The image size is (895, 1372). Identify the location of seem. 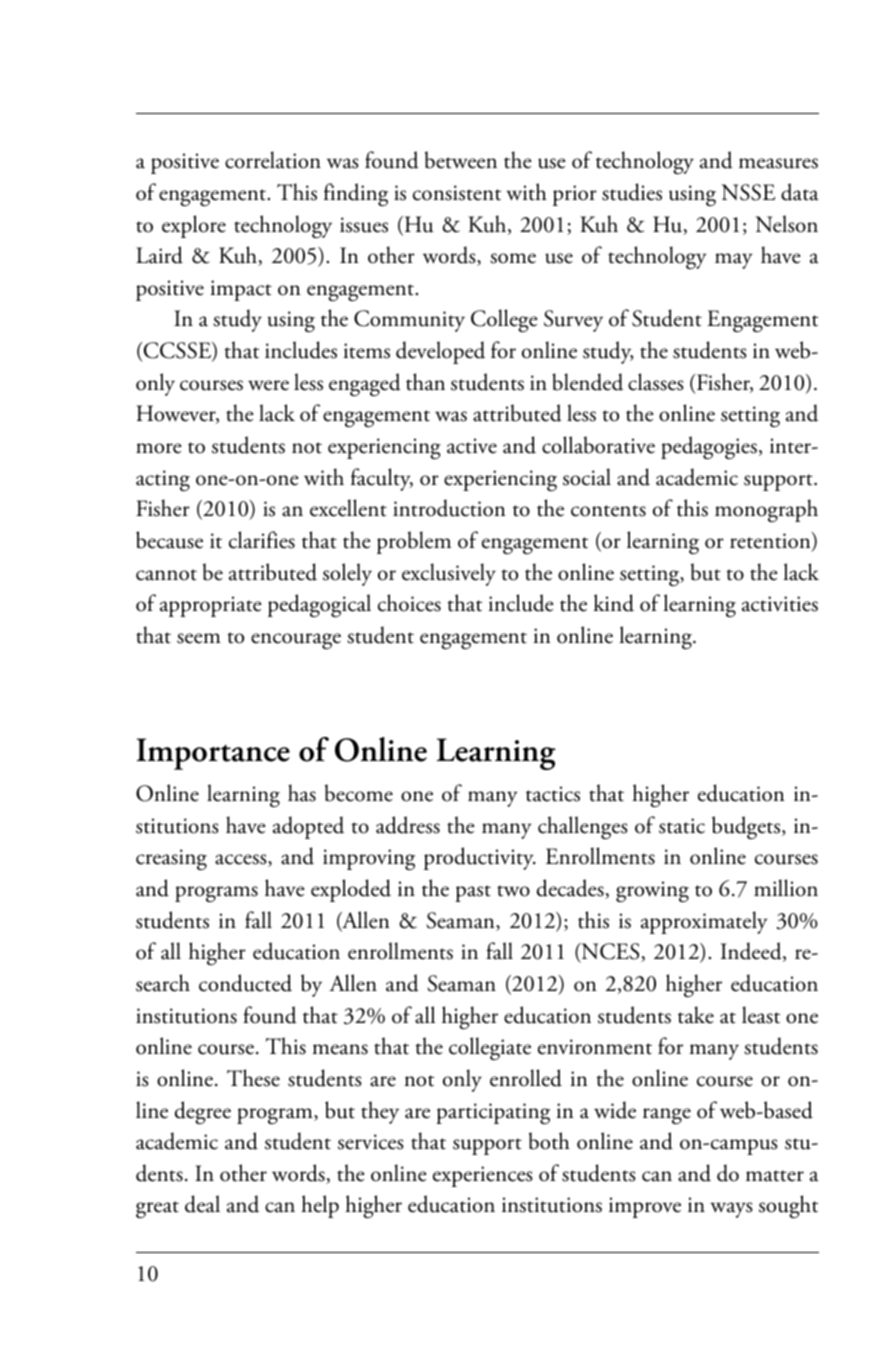
(199, 638).
